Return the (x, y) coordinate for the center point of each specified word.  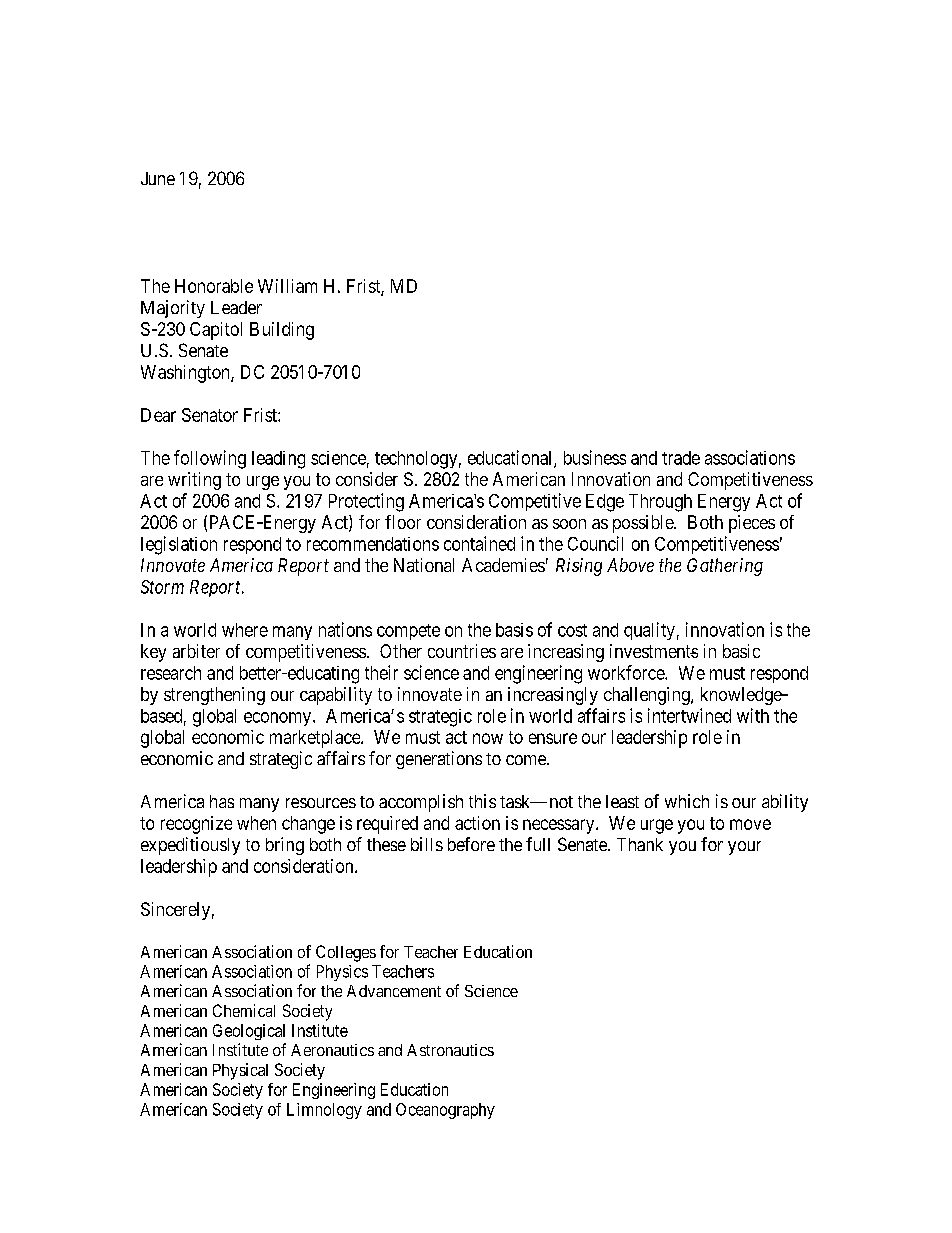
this (482, 801)
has (222, 801)
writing (194, 481)
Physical (240, 1071)
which (687, 801)
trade (681, 458)
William (287, 286)
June (158, 178)
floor (403, 522)
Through (660, 503)
